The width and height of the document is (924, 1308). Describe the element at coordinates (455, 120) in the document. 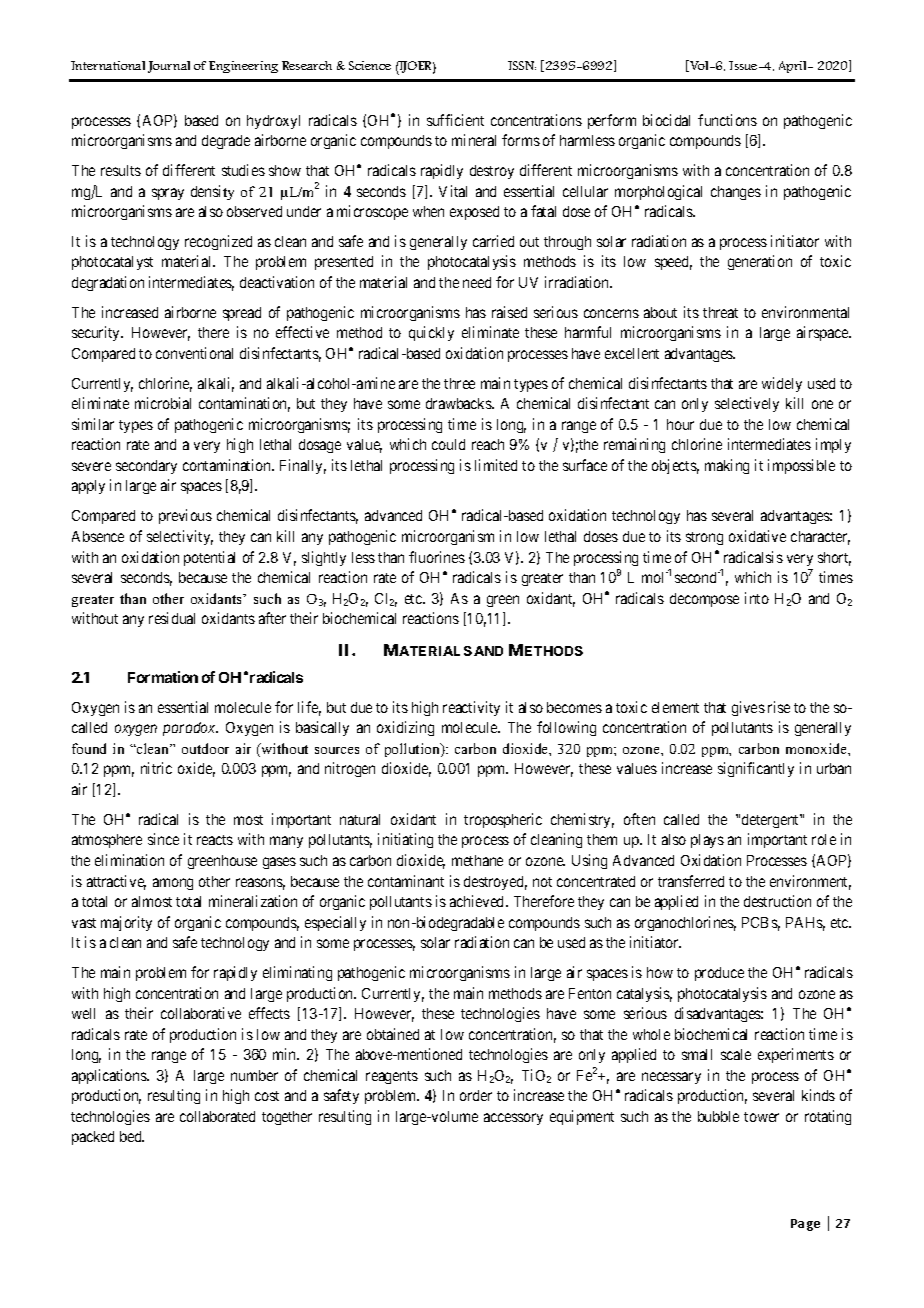

I see `sufficient` at that location.
